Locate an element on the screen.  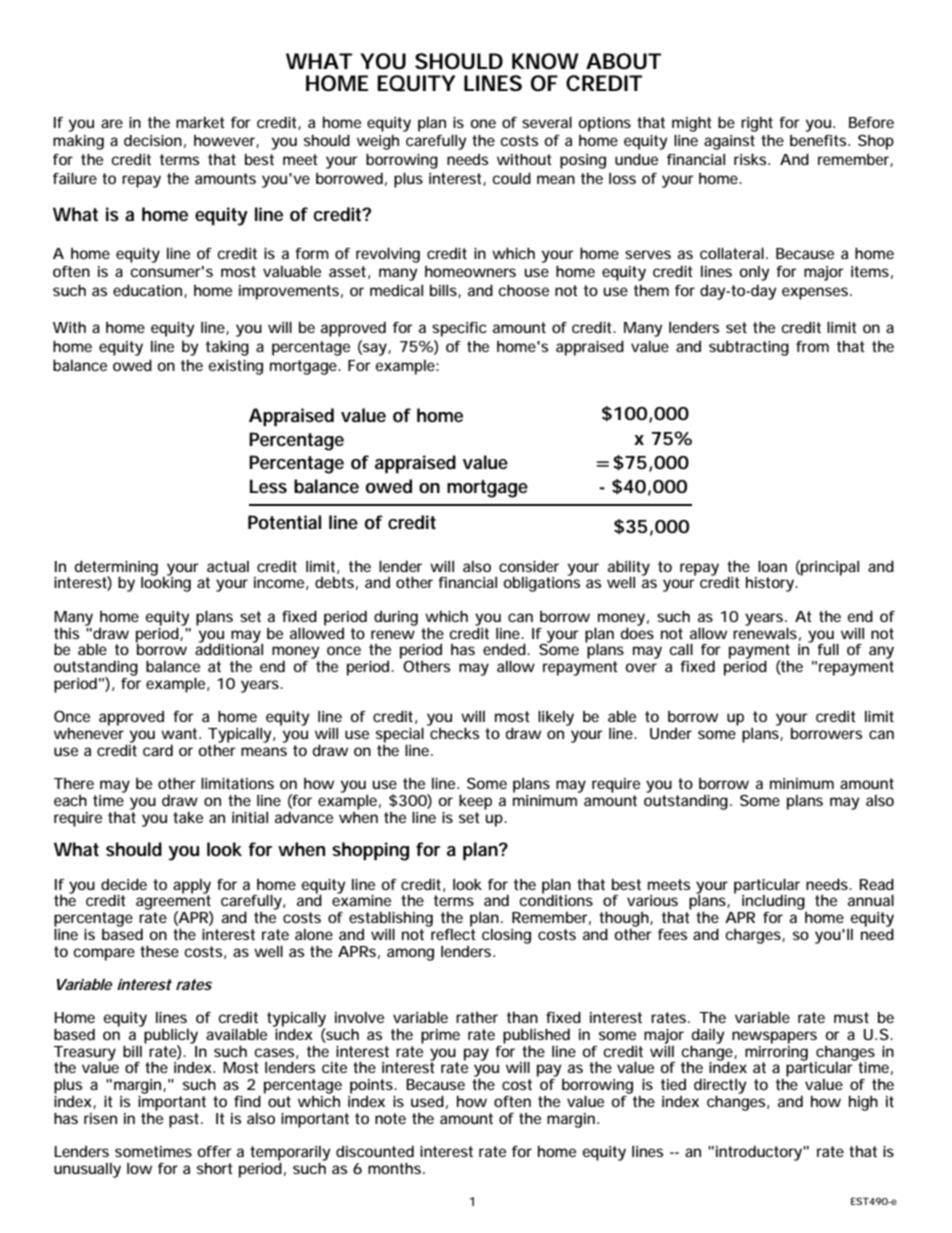
past is located at coordinates (185, 1120).
